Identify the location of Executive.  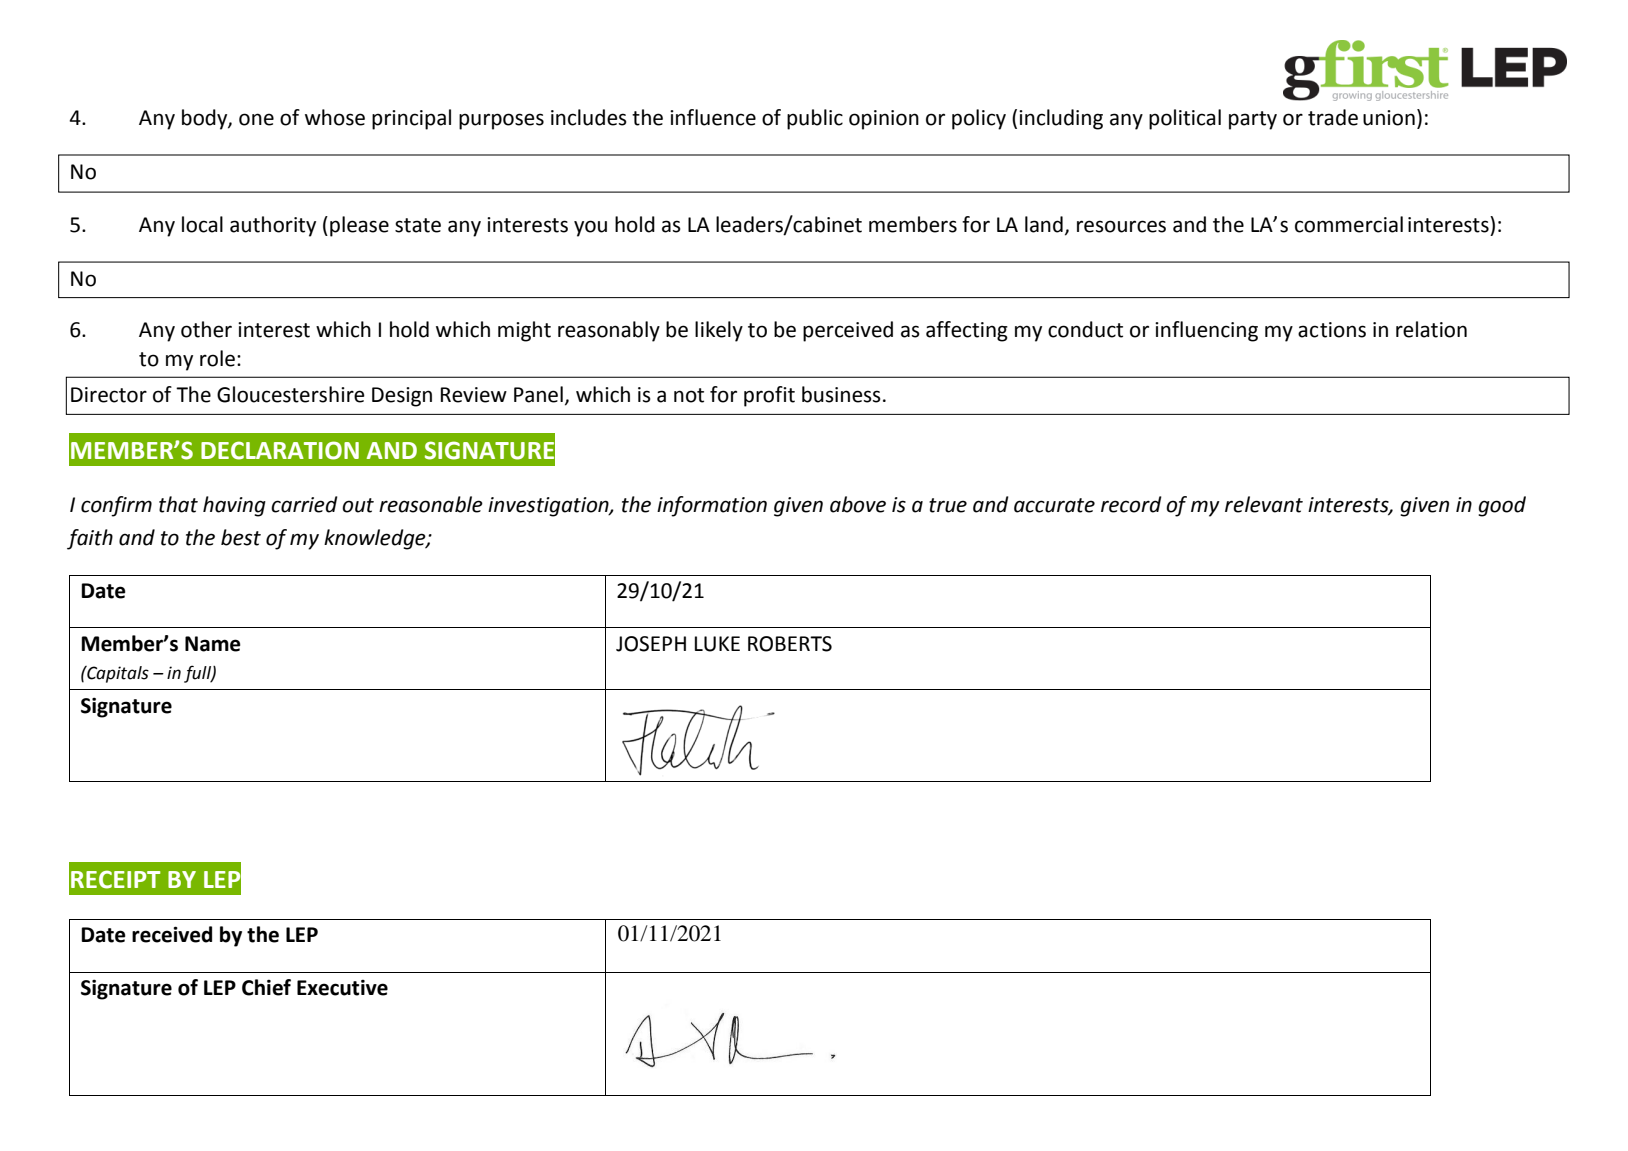
(342, 987).
